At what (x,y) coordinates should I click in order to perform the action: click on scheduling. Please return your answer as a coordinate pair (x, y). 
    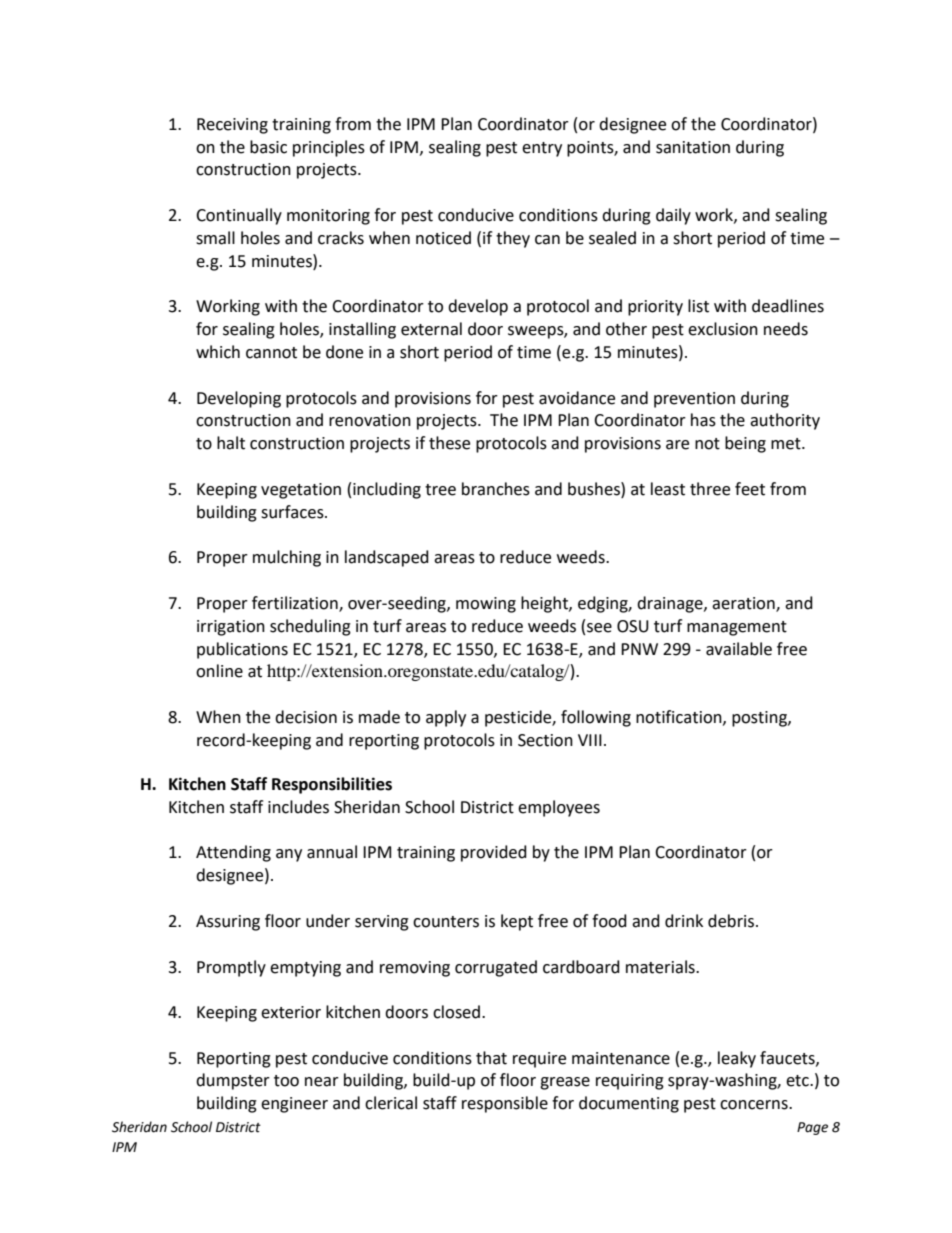
    Looking at the image, I should click on (310, 627).
